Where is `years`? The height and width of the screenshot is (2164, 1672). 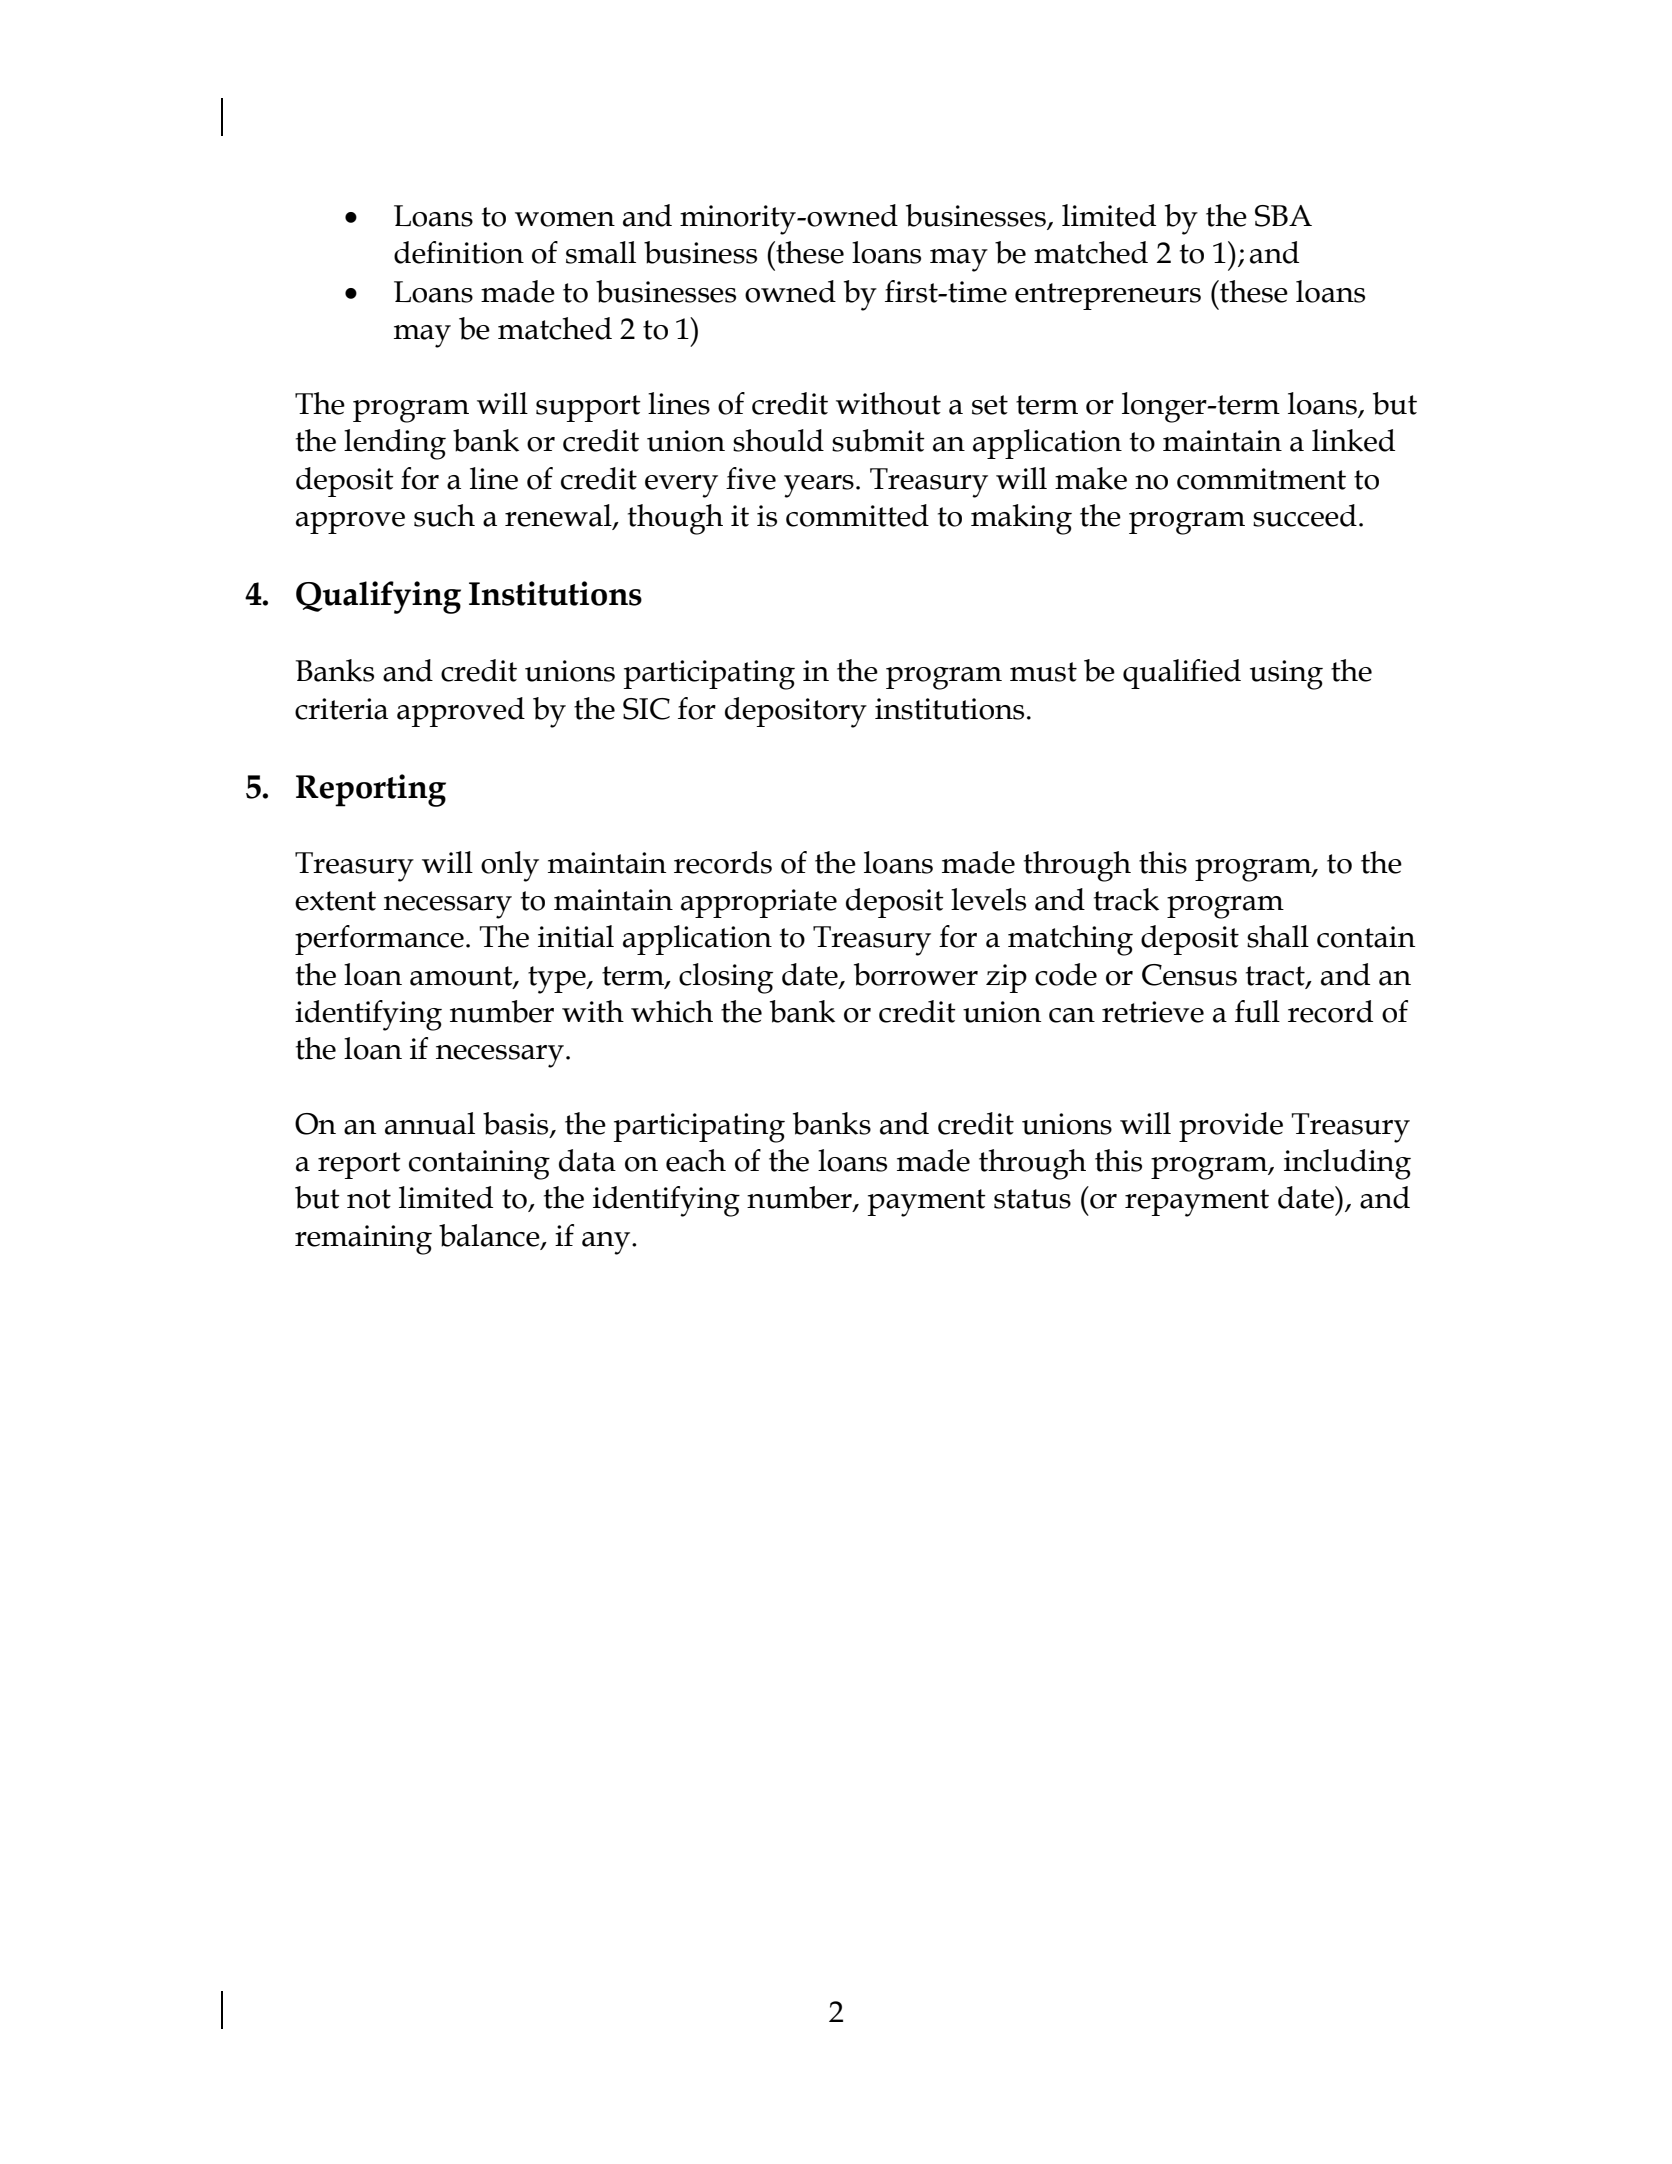 years is located at coordinates (819, 486).
